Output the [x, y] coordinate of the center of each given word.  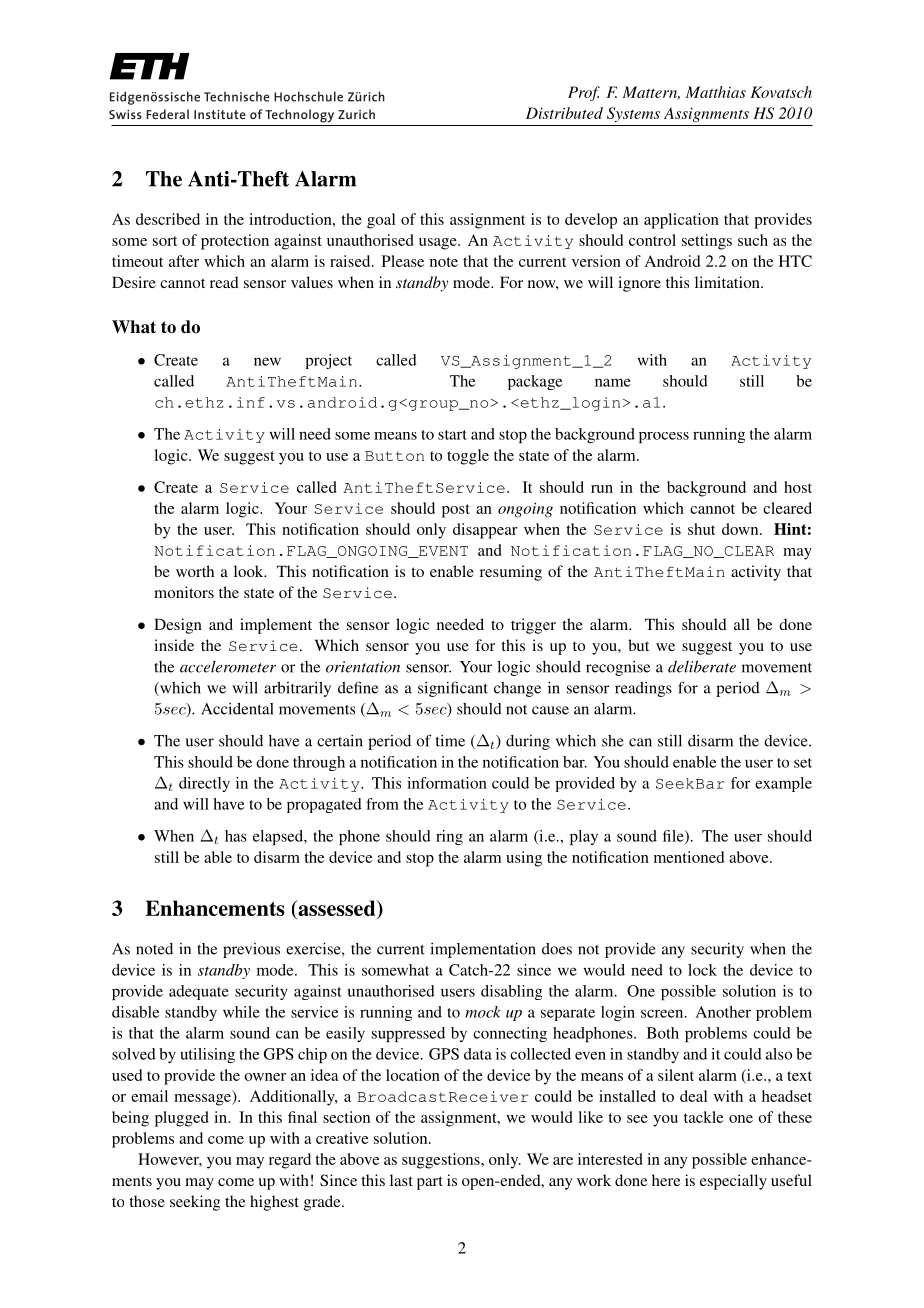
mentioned [689, 857]
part [430, 1183]
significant [453, 689]
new [267, 361]
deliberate [702, 666]
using [524, 859]
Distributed [564, 113]
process [664, 437]
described [168, 219]
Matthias [715, 92]
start [452, 435]
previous [251, 950]
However [170, 1160]
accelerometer [228, 667]
